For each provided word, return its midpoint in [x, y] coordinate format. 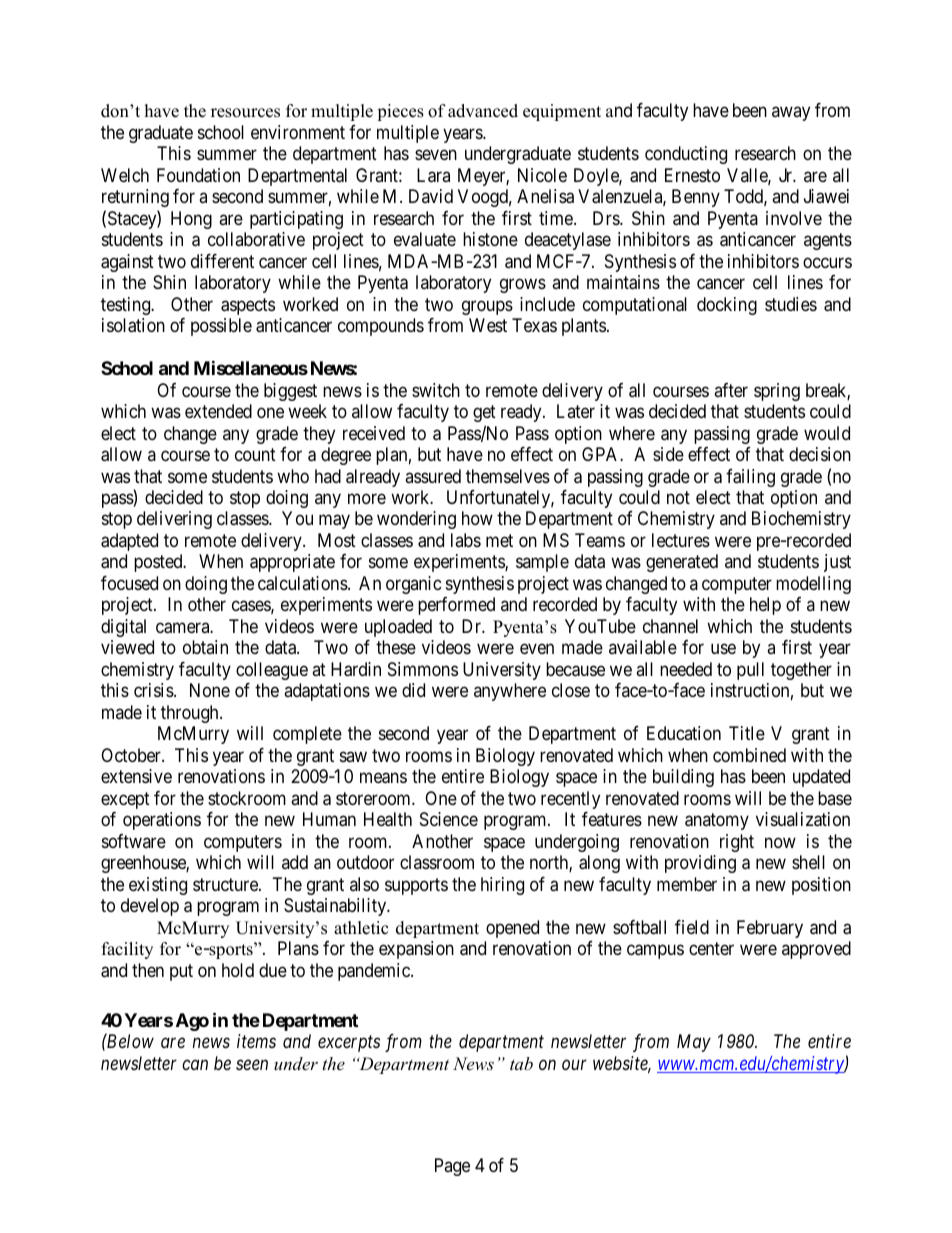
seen [252, 1065]
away [791, 114]
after [731, 390]
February [770, 929]
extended [218, 411]
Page [452, 1167]
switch [436, 390]
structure [226, 884]
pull [750, 671]
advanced [483, 111]
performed [456, 606]
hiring [502, 886]
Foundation [198, 175]
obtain [205, 647]
